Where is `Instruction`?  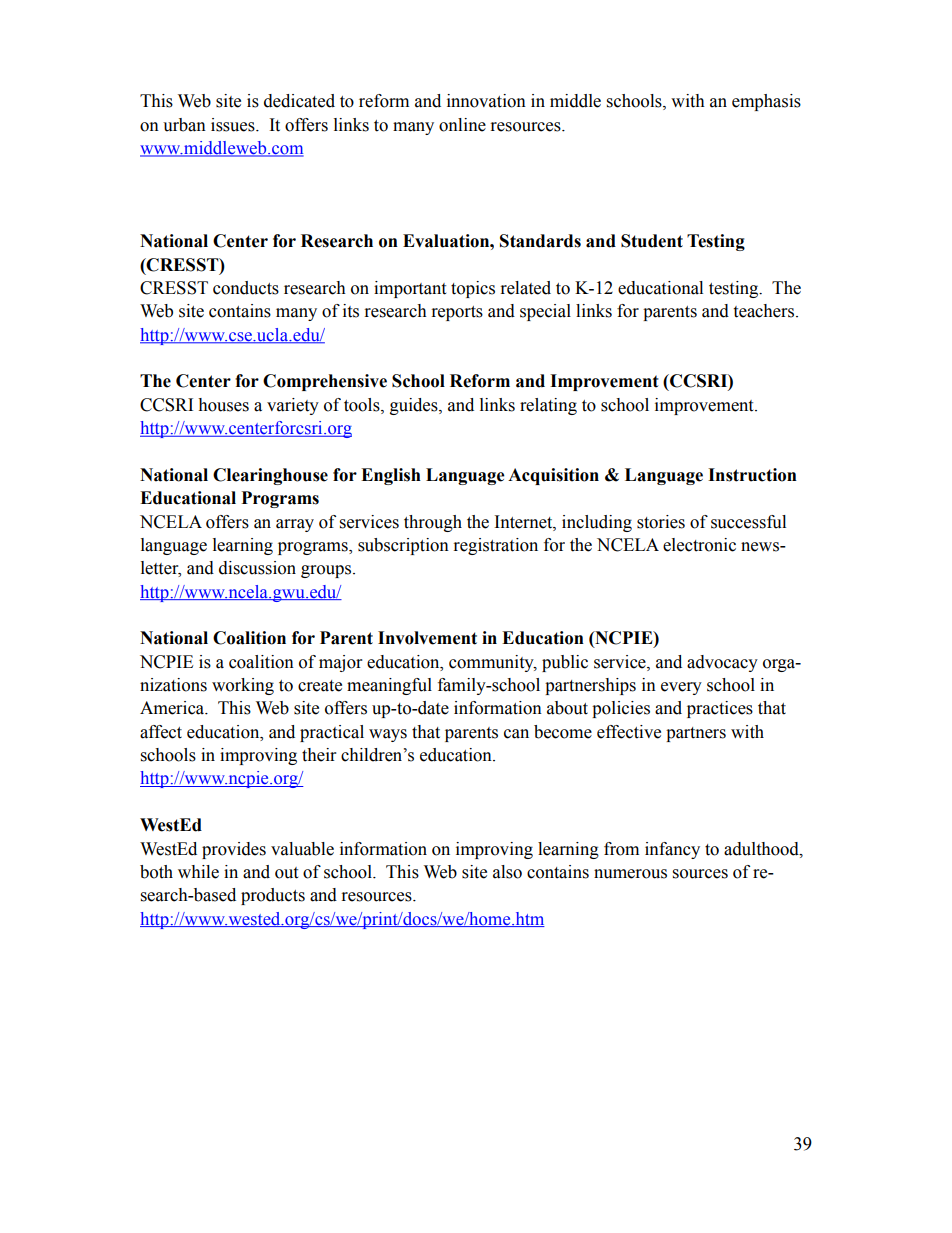 Instruction is located at coordinates (752, 475).
